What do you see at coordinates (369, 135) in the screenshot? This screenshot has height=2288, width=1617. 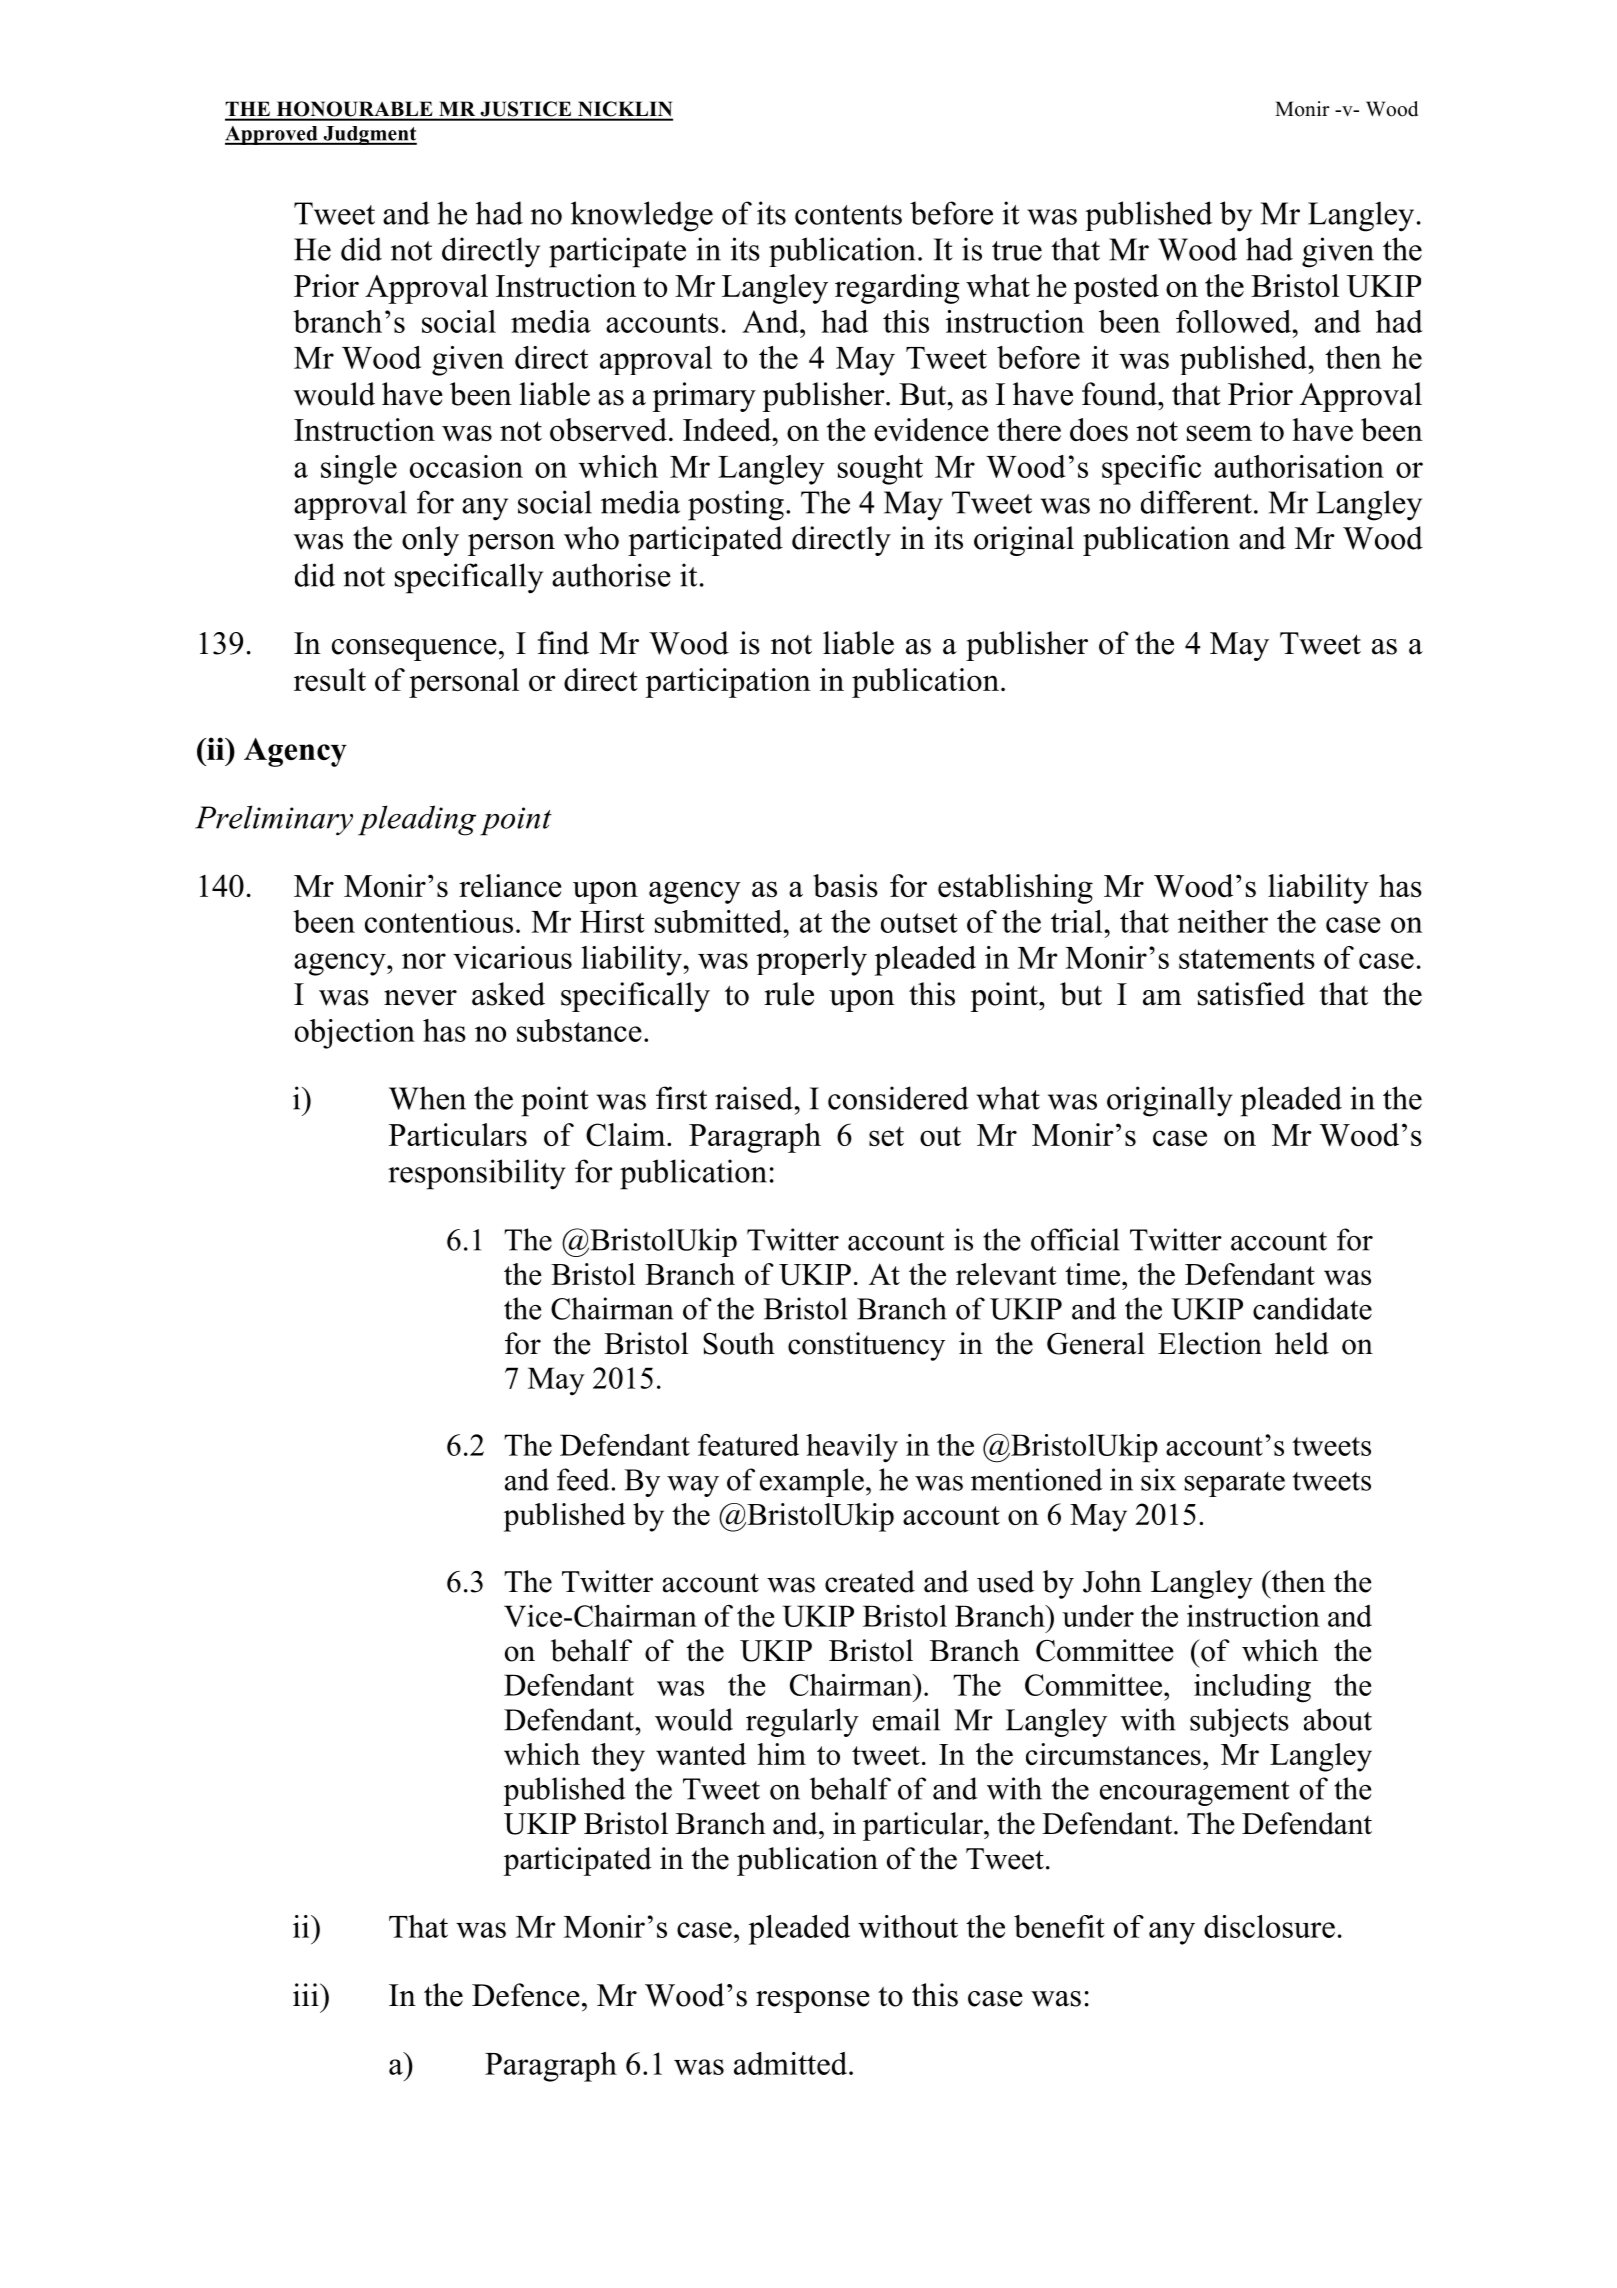 I see `Judgment` at bounding box center [369, 135].
